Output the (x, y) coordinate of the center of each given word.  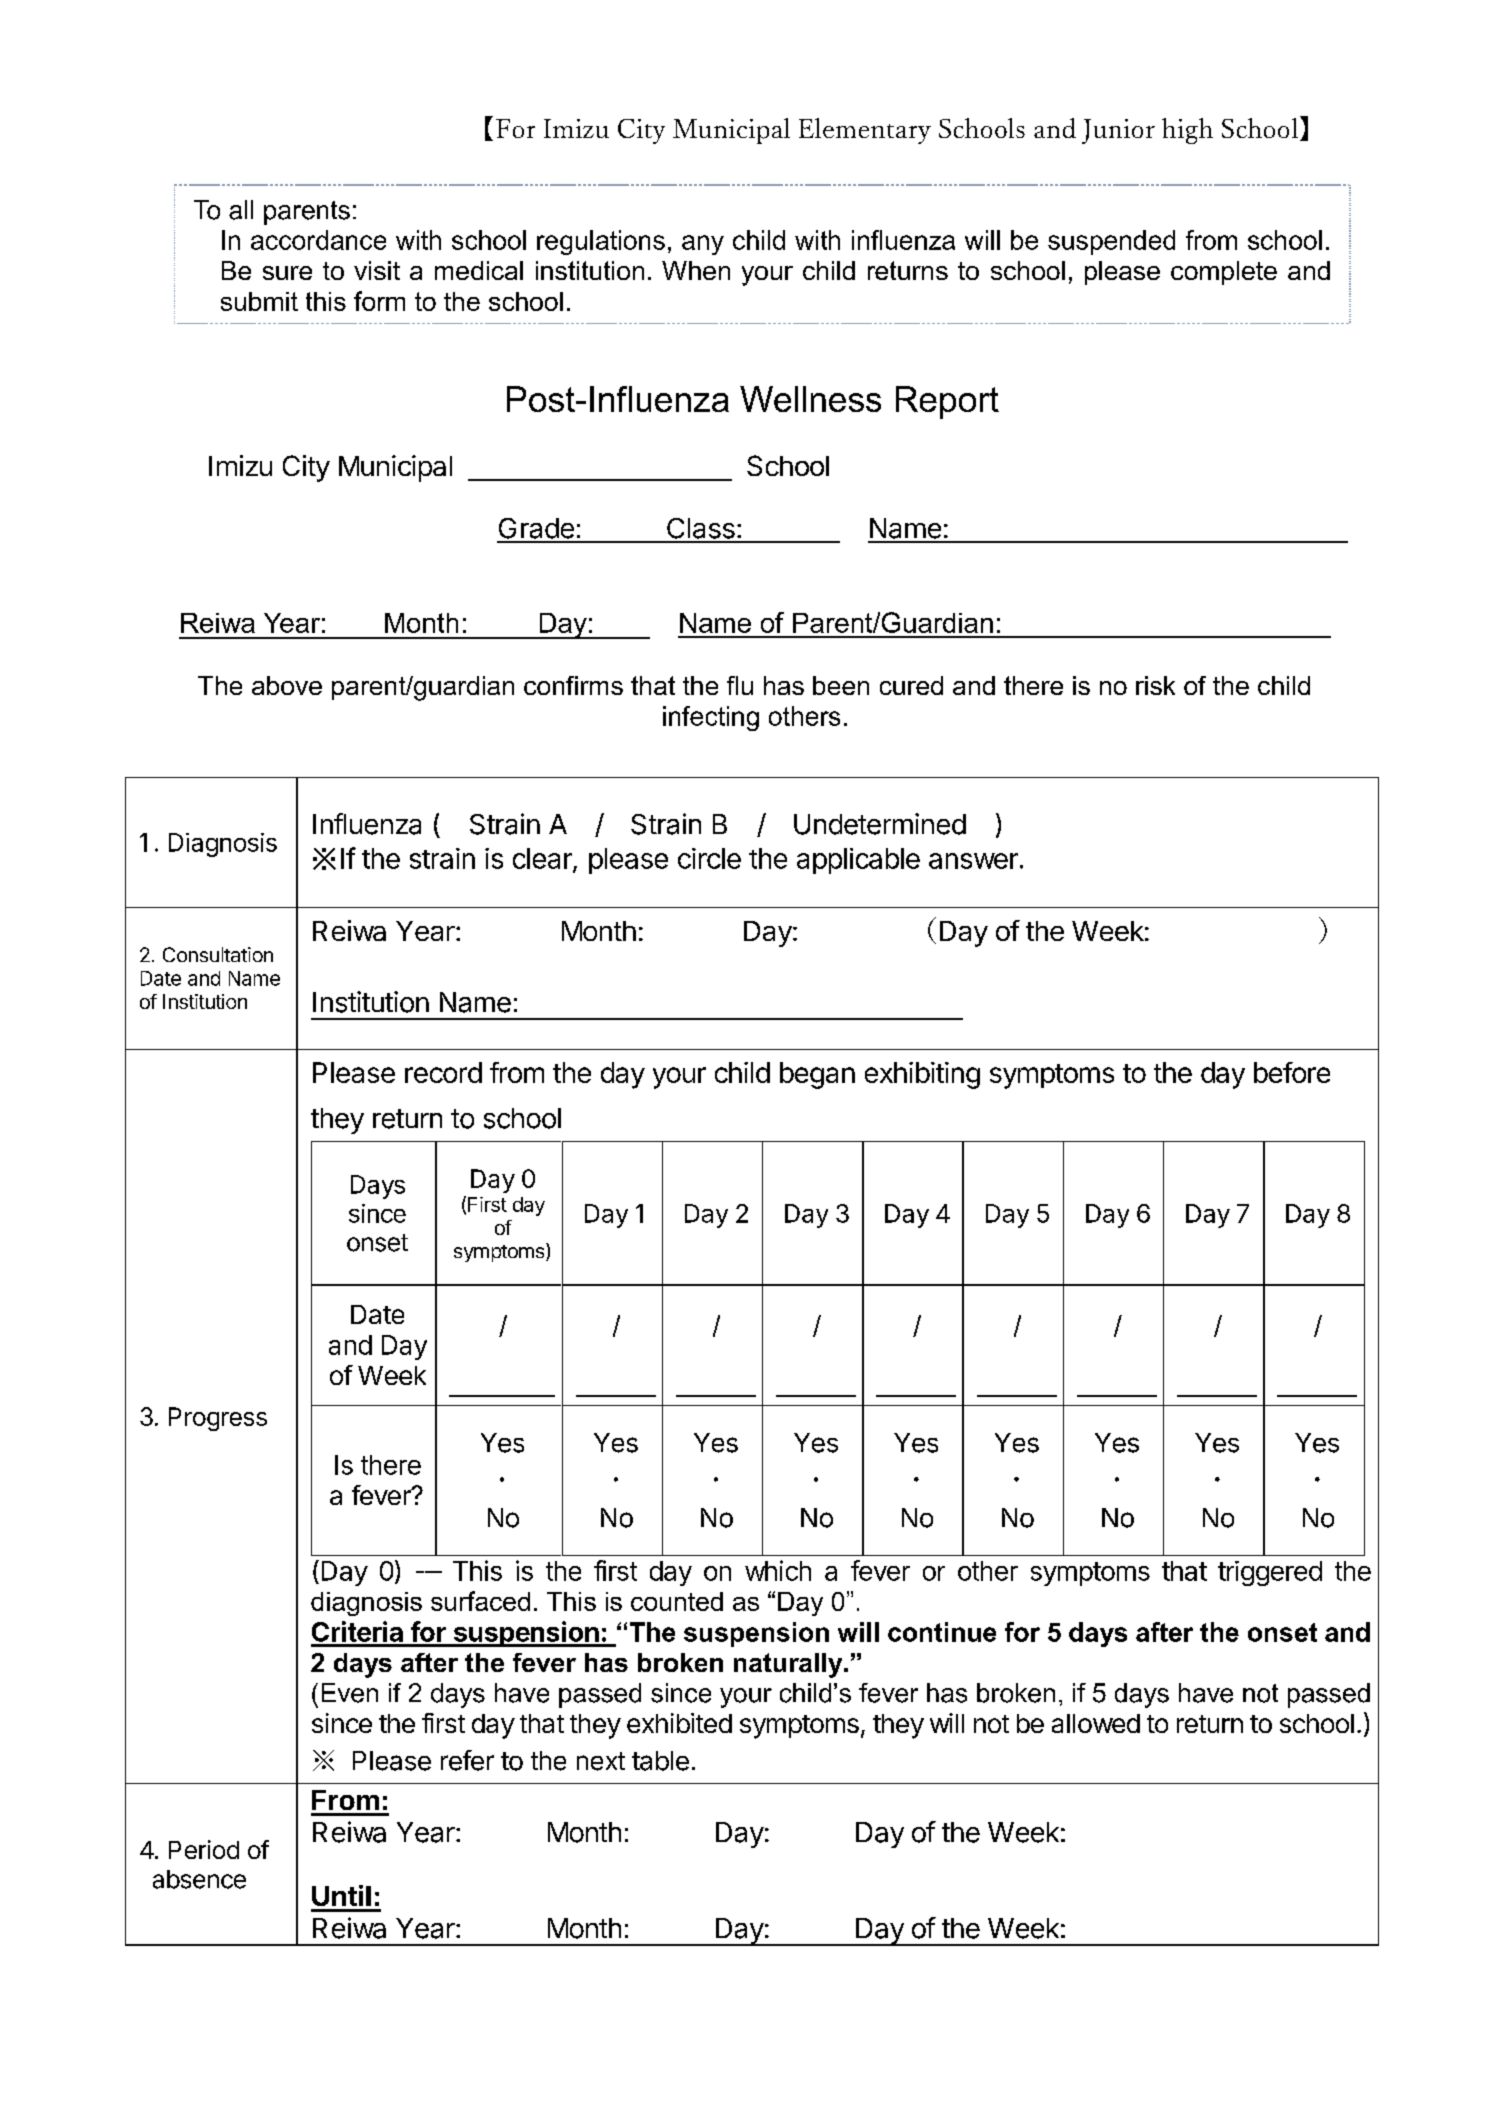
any (703, 245)
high (1187, 131)
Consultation (218, 954)
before (1292, 1072)
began (817, 1075)
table (660, 1761)
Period (204, 1849)
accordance (318, 240)
